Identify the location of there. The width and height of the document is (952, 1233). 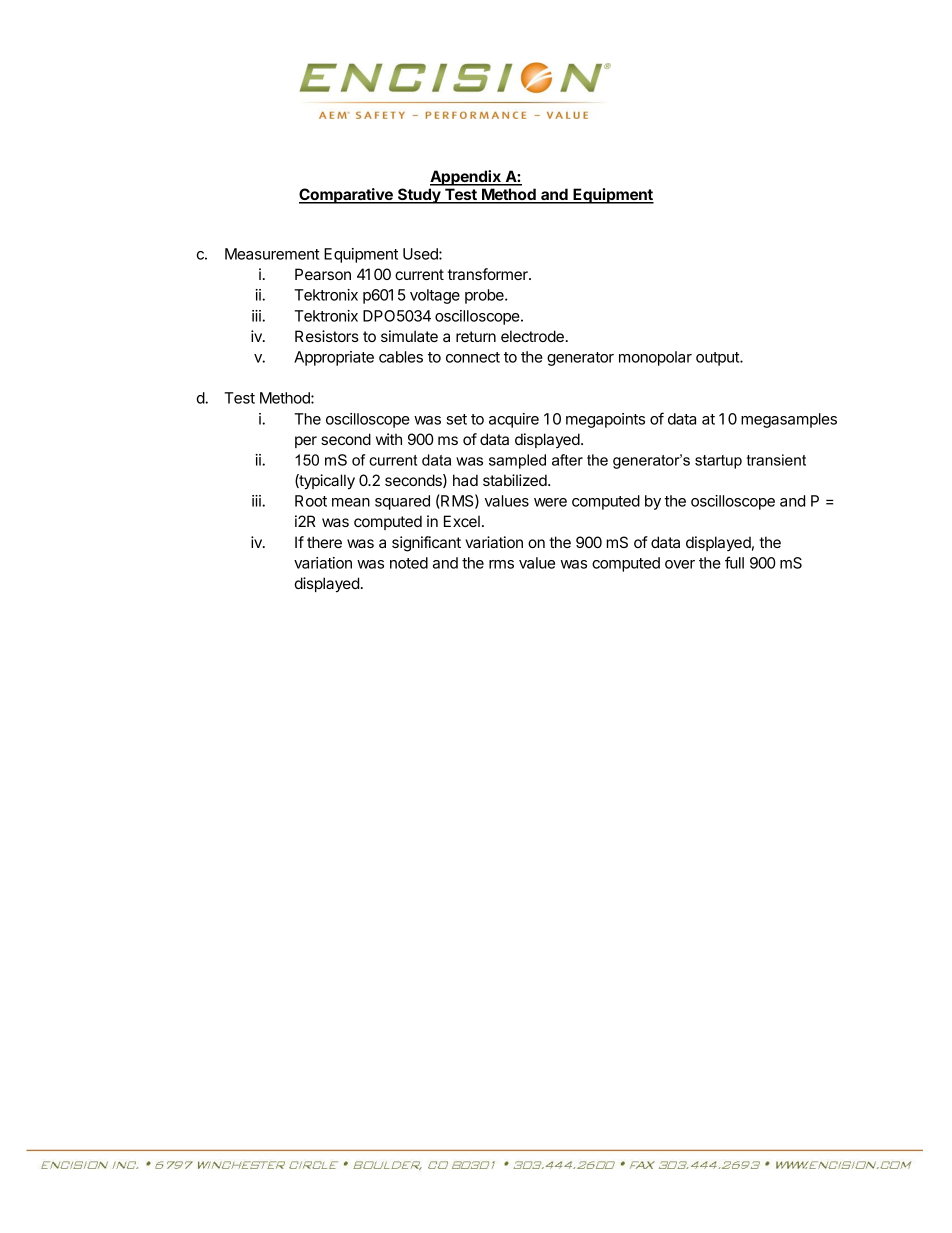
(324, 542).
